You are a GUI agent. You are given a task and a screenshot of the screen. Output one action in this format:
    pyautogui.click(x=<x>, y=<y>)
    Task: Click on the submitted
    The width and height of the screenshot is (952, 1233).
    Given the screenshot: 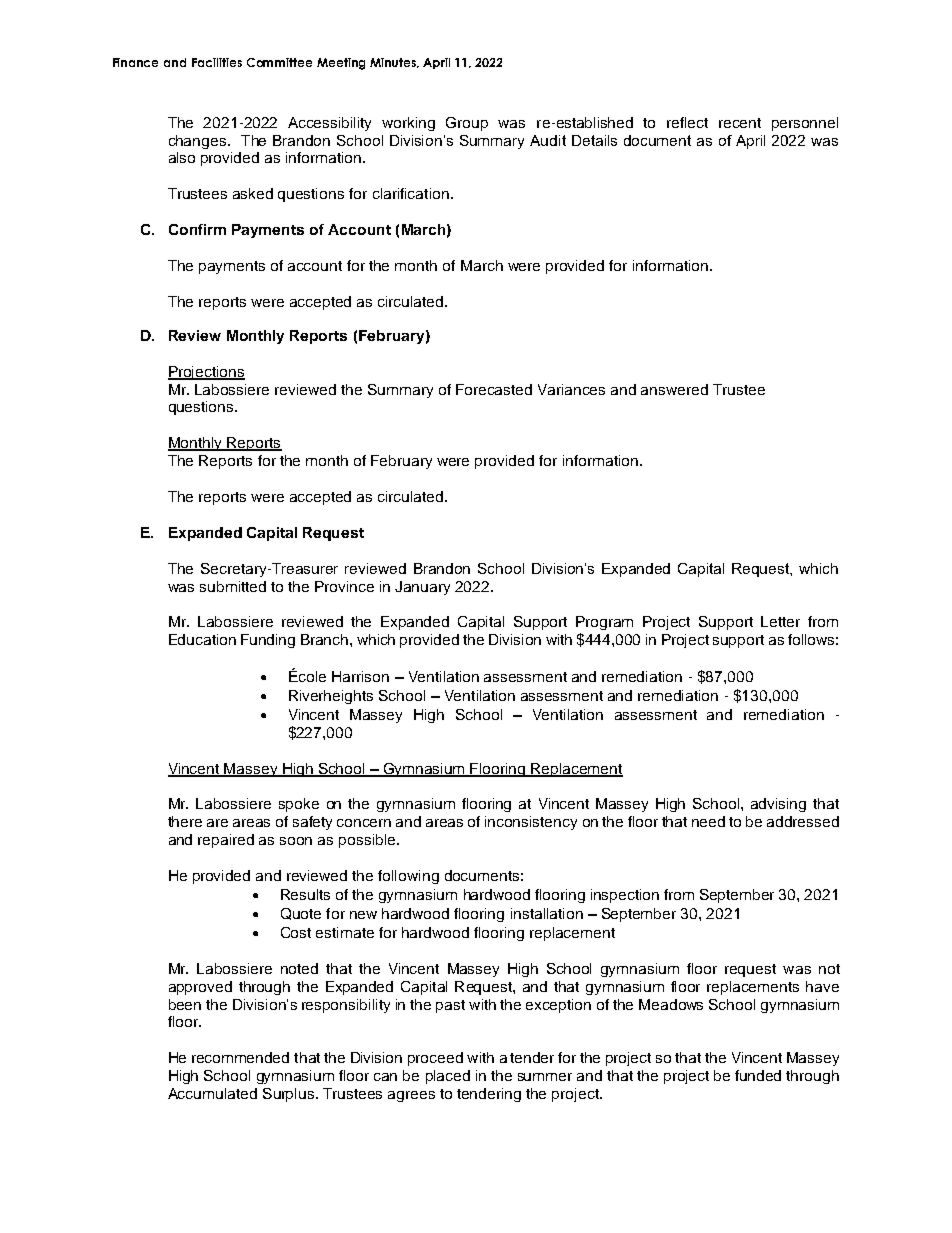 What is the action you would take?
    pyautogui.click(x=233, y=586)
